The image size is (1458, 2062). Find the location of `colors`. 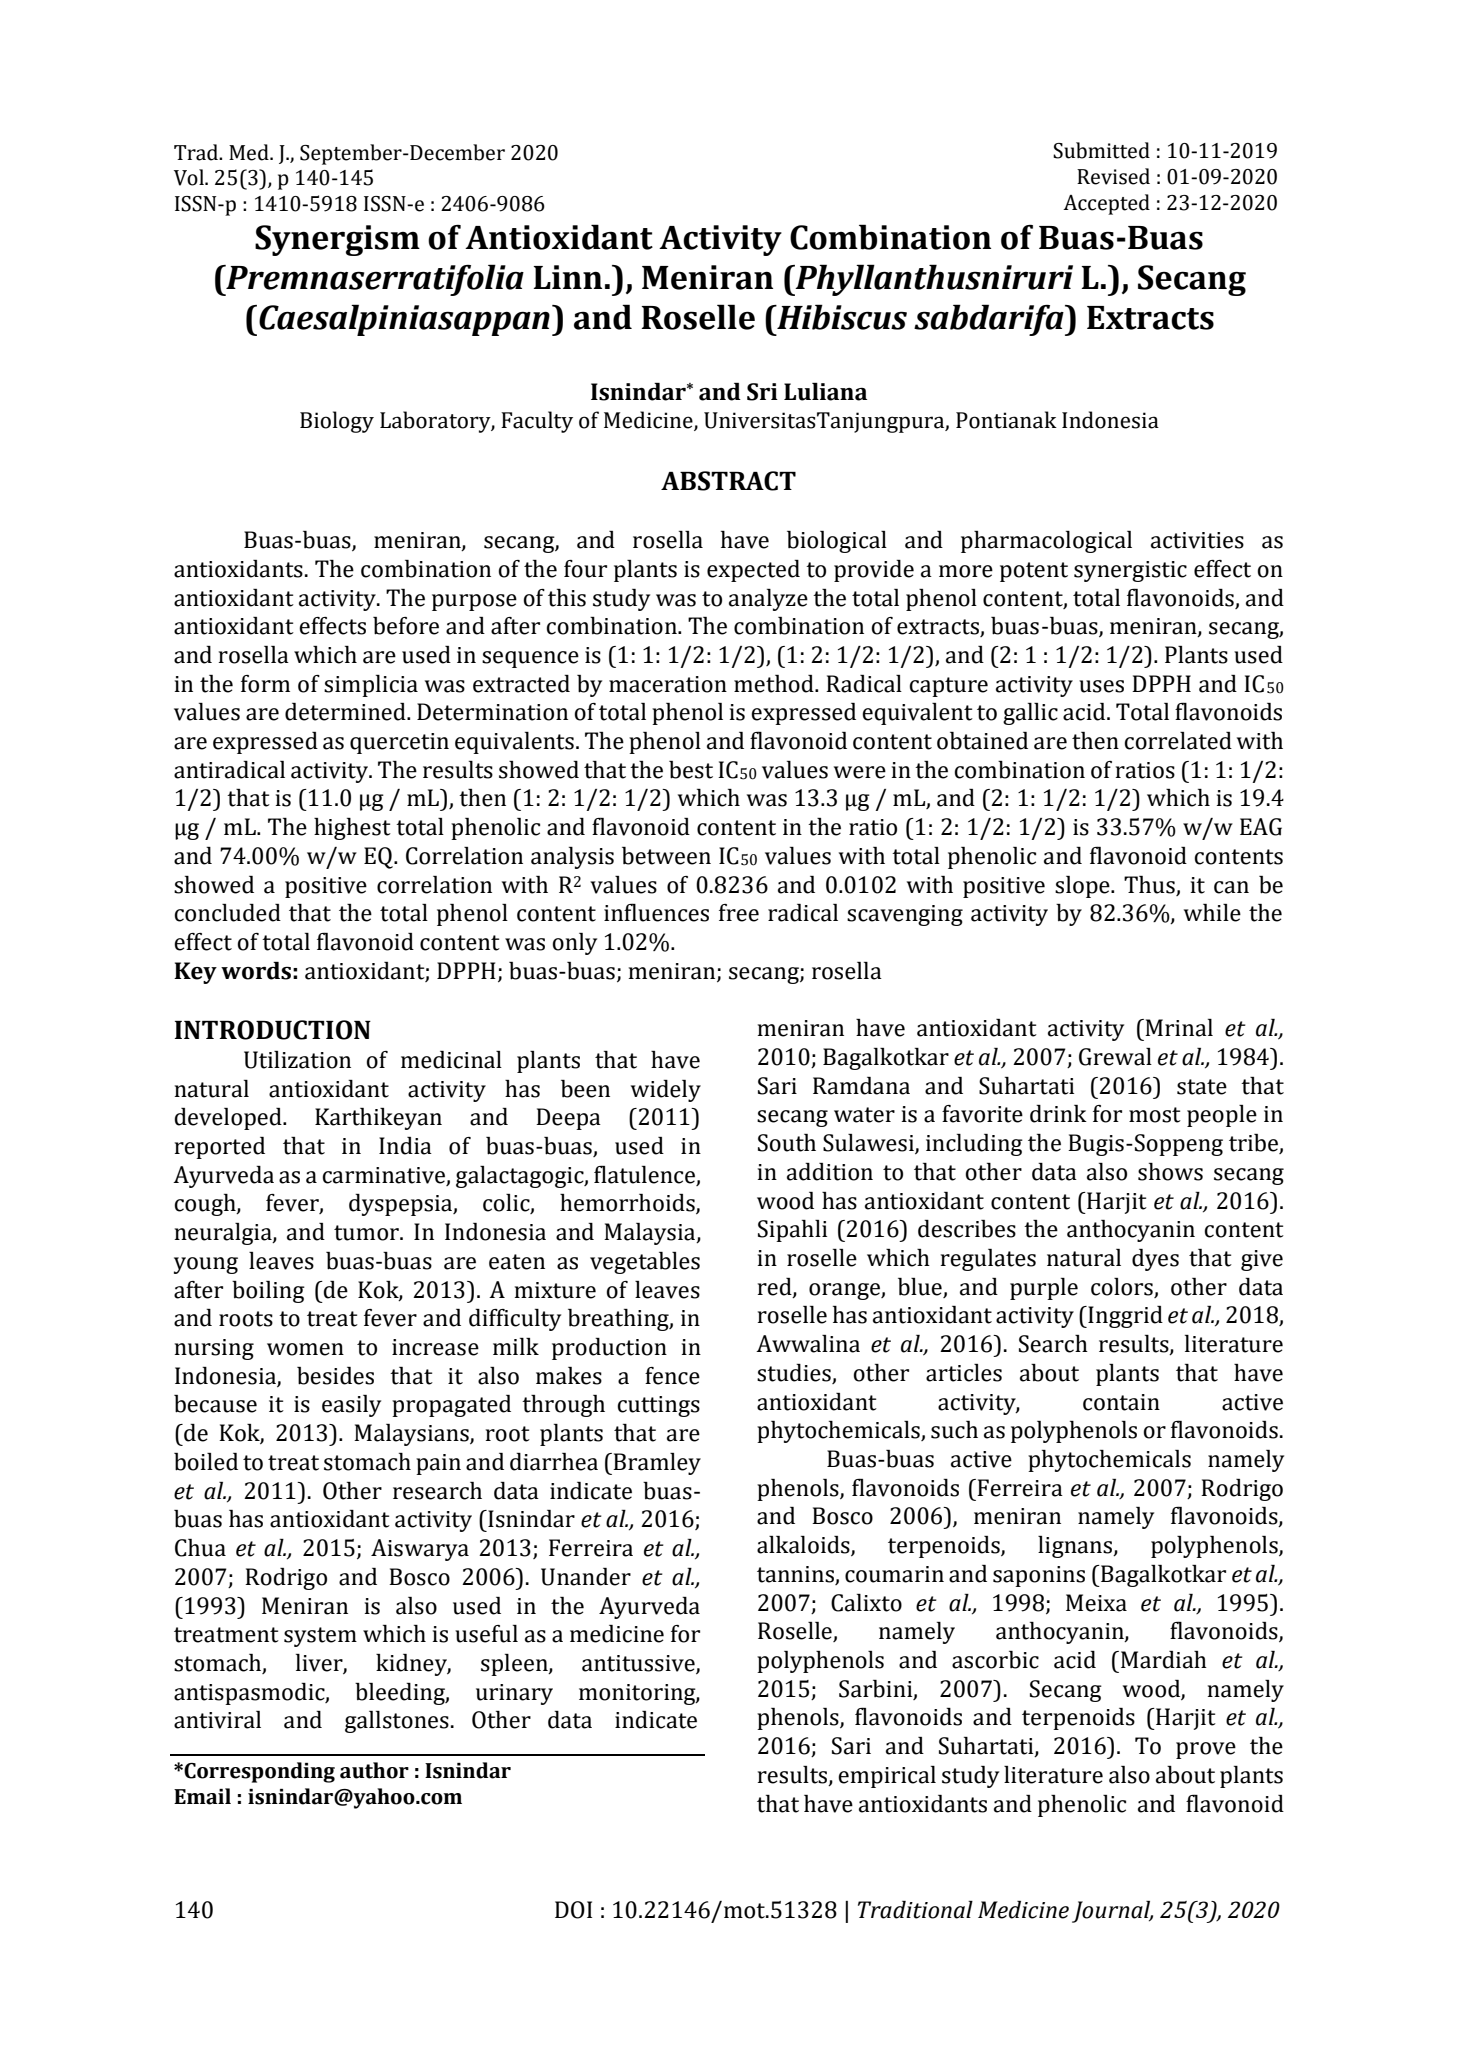

colors is located at coordinates (1122, 1287).
